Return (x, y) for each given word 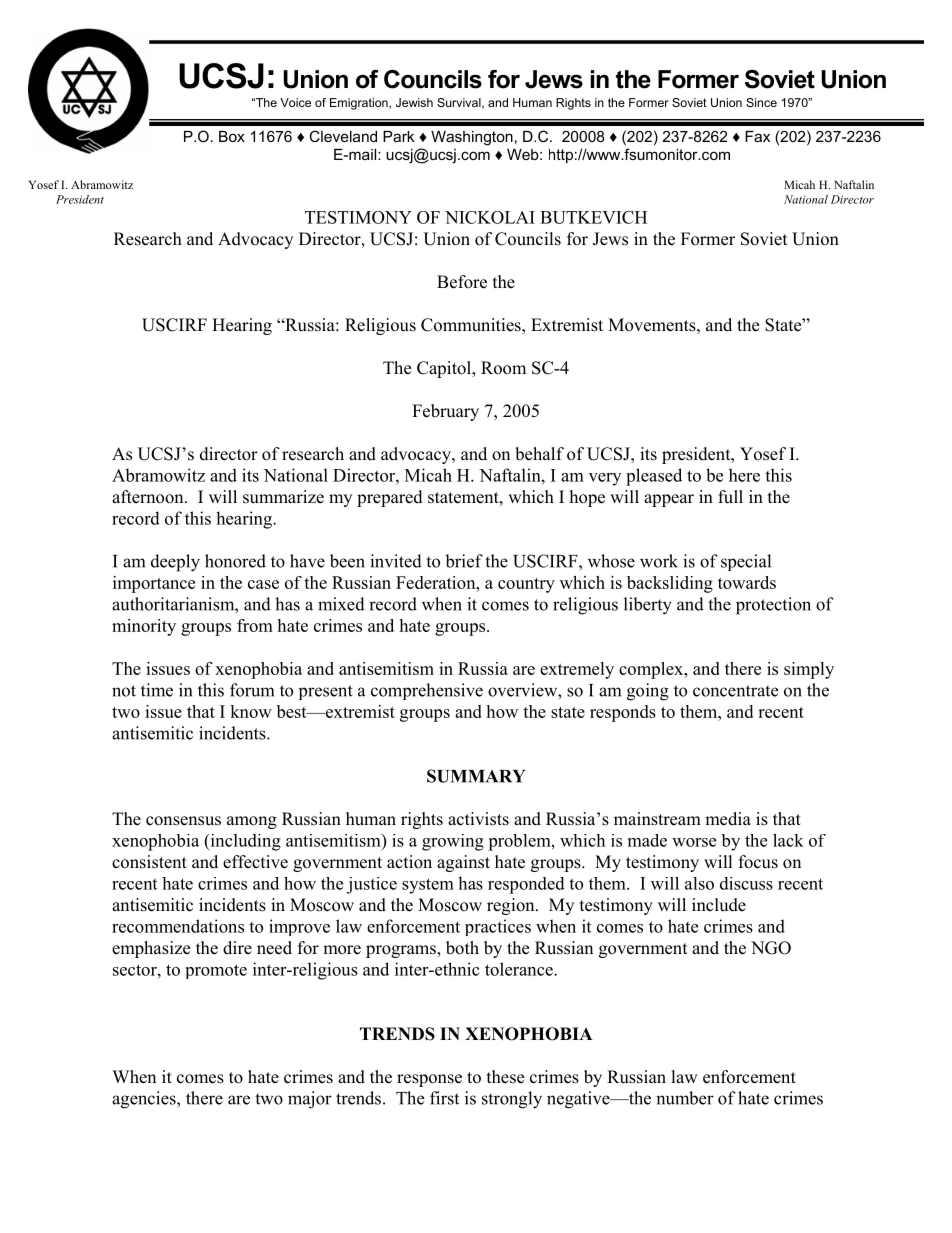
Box (232, 136)
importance (154, 584)
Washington (472, 138)
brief (464, 561)
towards (747, 582)
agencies (145, 1100)
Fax (757, 136)
